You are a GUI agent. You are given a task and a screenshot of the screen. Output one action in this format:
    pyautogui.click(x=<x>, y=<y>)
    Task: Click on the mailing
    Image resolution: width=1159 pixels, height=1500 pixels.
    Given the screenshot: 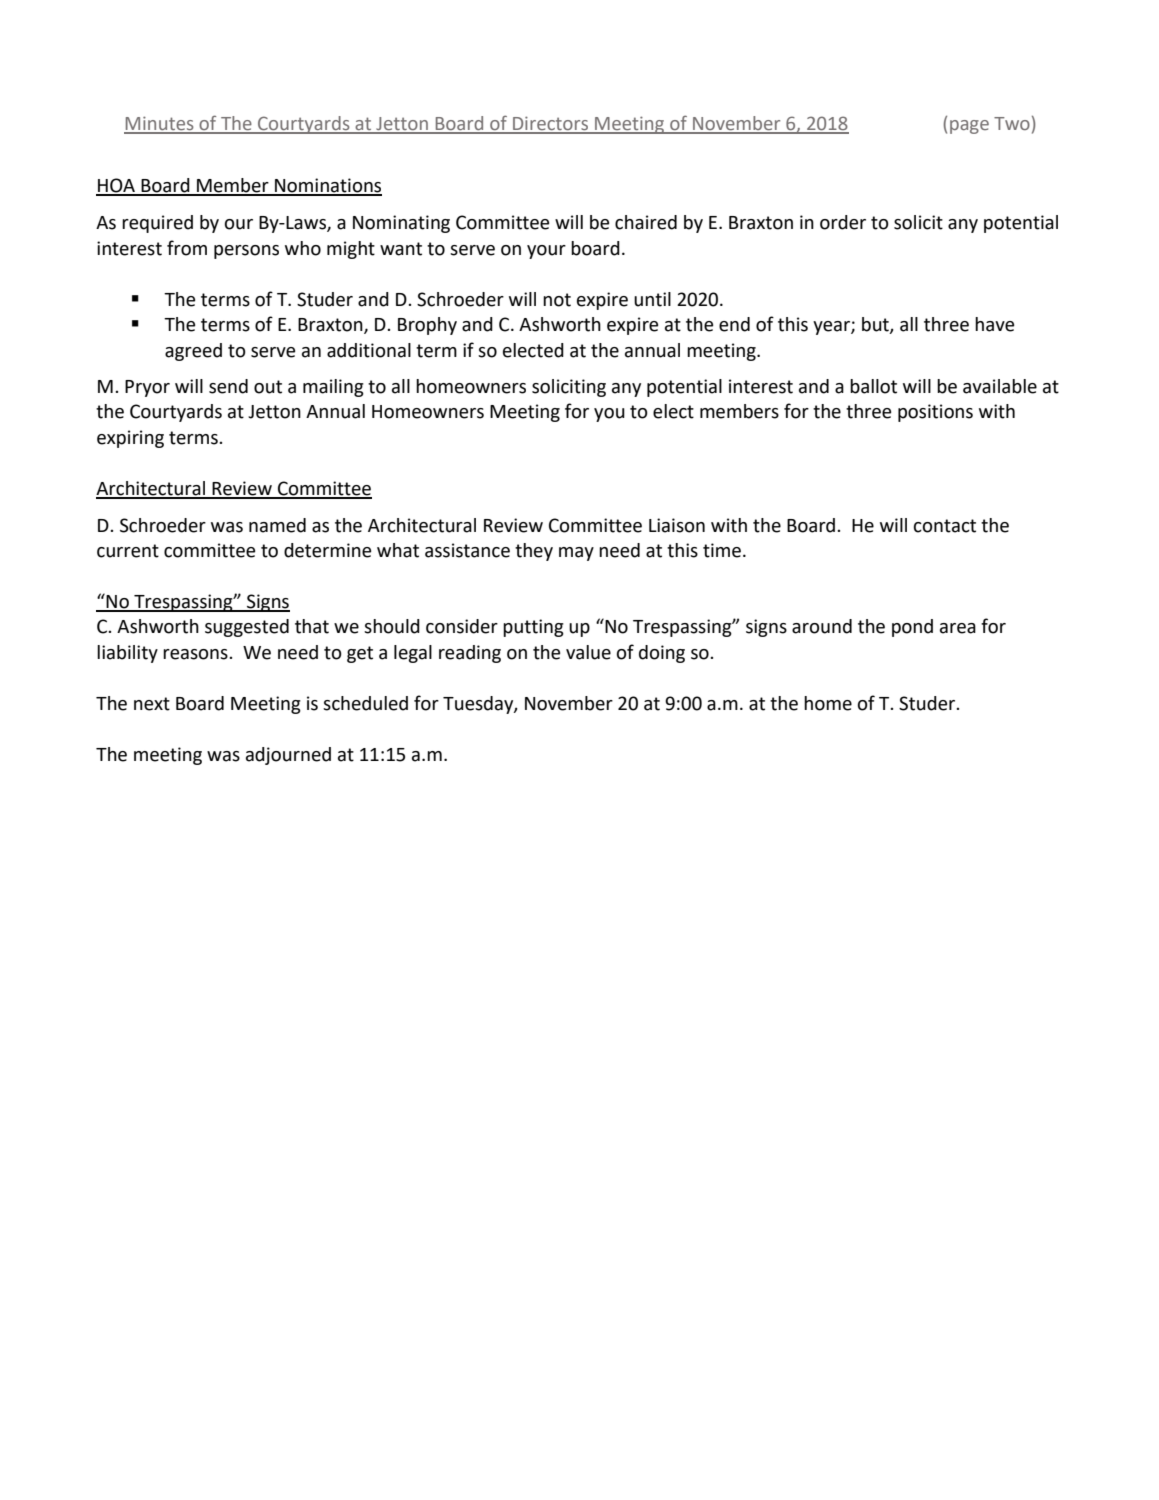 What is the action you would take?
    pyautogui.click(x=333, y=388)
